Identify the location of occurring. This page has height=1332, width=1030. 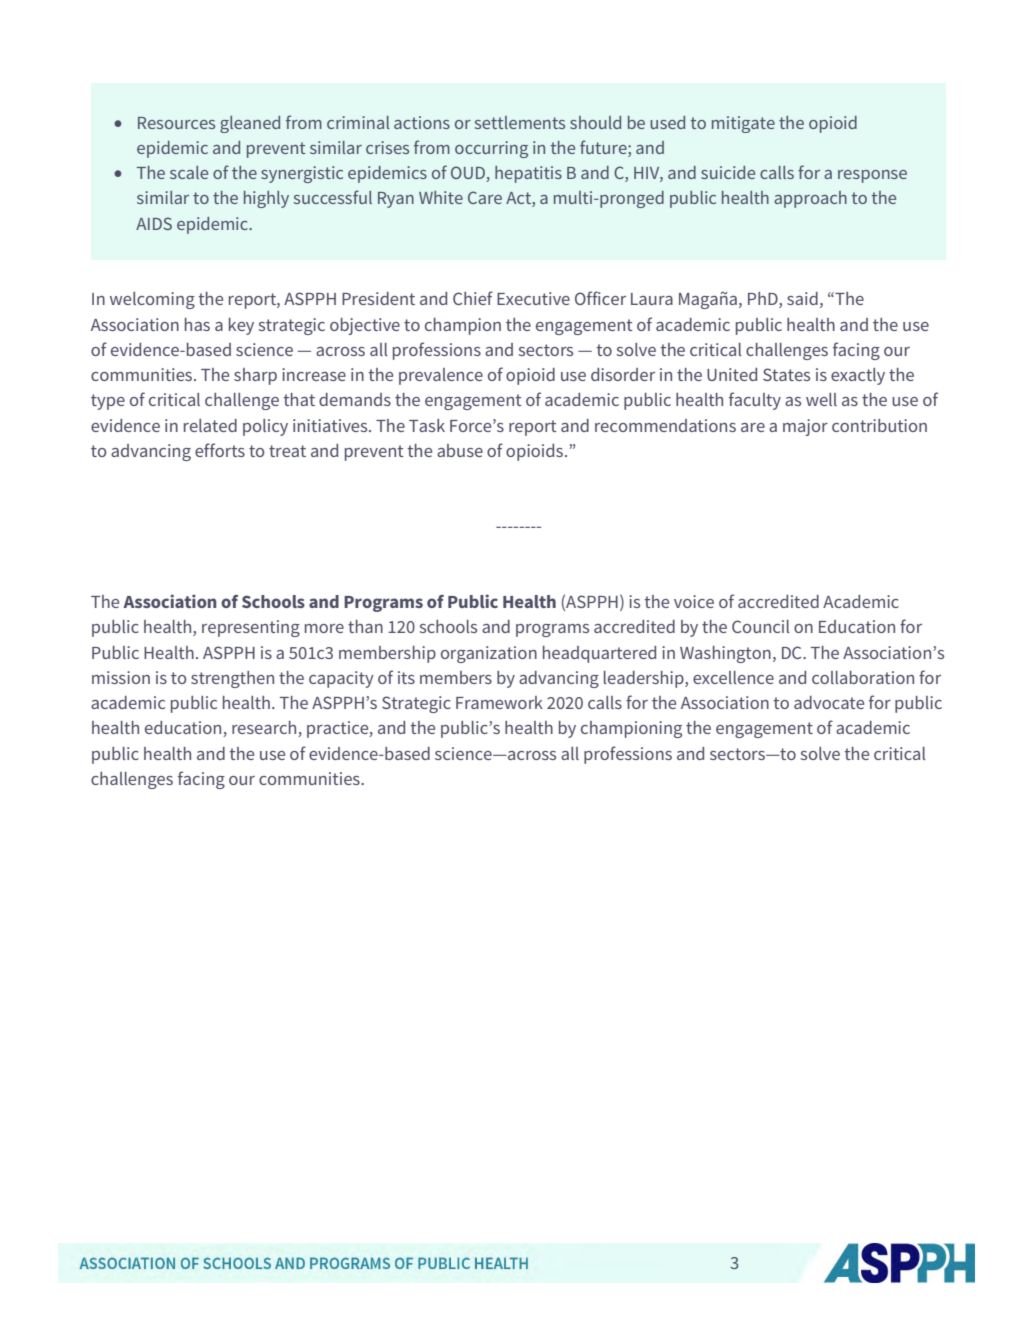
(491, 149).
